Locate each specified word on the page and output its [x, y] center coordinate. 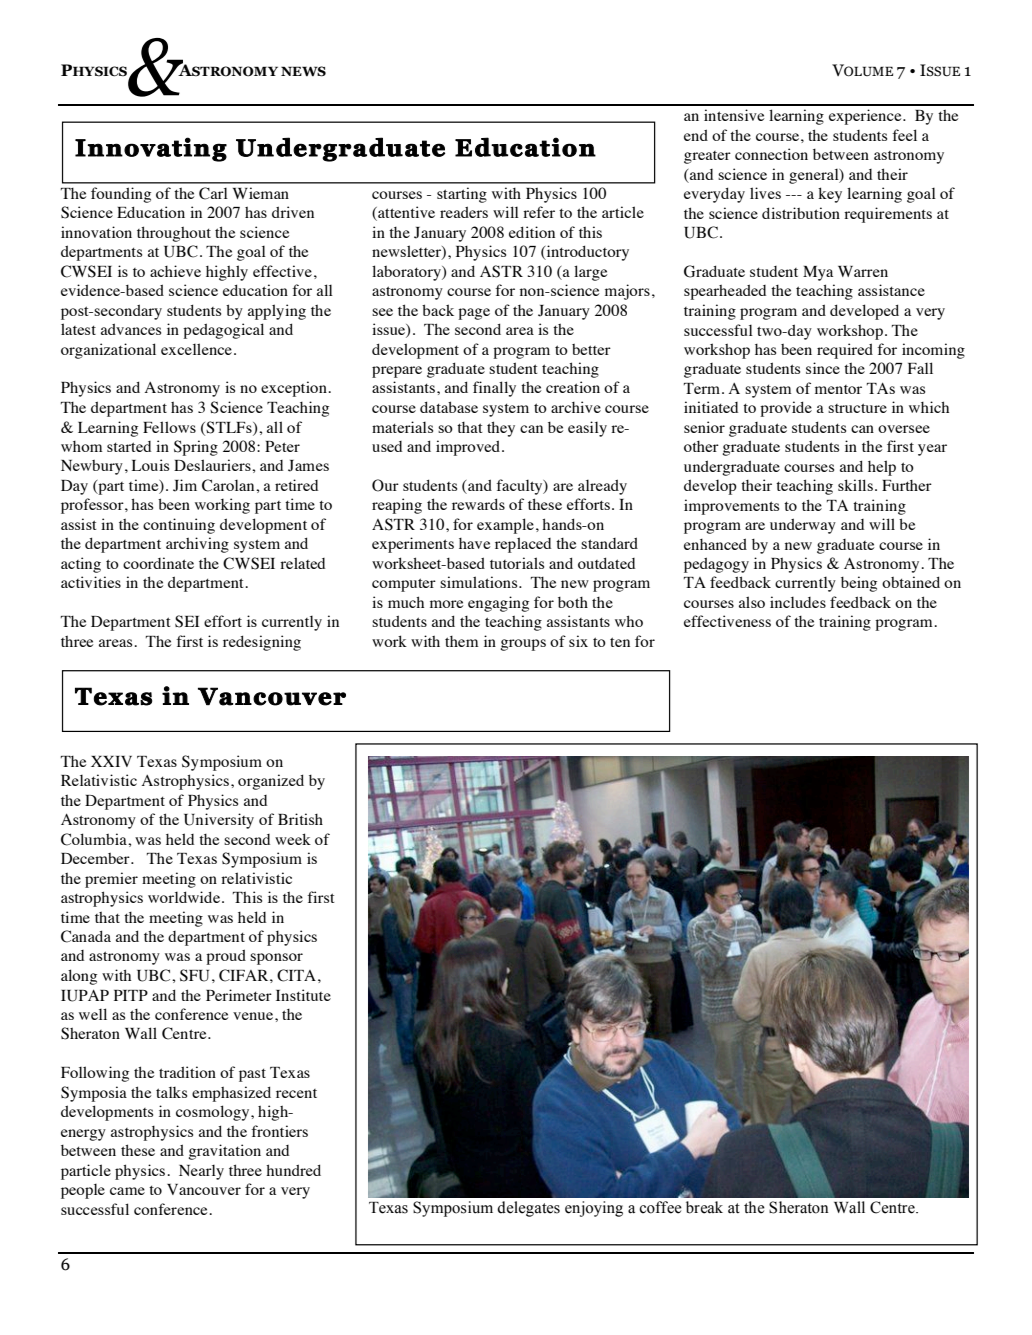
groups [523, 645]
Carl [213, 193]
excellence [196, 349]
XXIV [111, 761]
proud [226, 957]
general [815, 176]
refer [539, 212]
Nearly [201, 1172]
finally [494, 389]
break [704, 1207]
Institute [303, 995]
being [859, 584]
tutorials [517, 563]
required [845, 351]
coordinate [158, 563]
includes [798, 602]
